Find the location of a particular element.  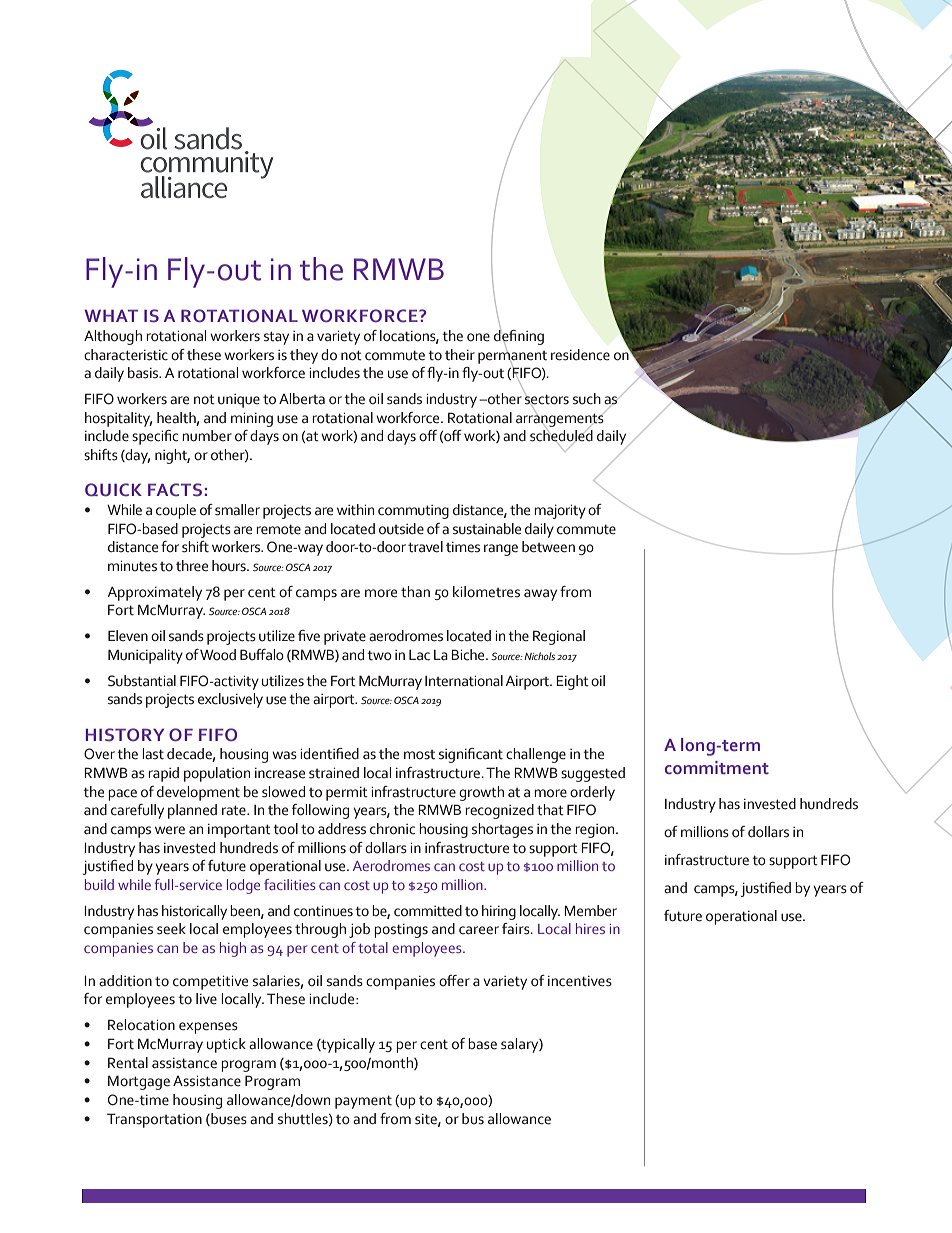

characteristic is located at coordinates (126, 355).
